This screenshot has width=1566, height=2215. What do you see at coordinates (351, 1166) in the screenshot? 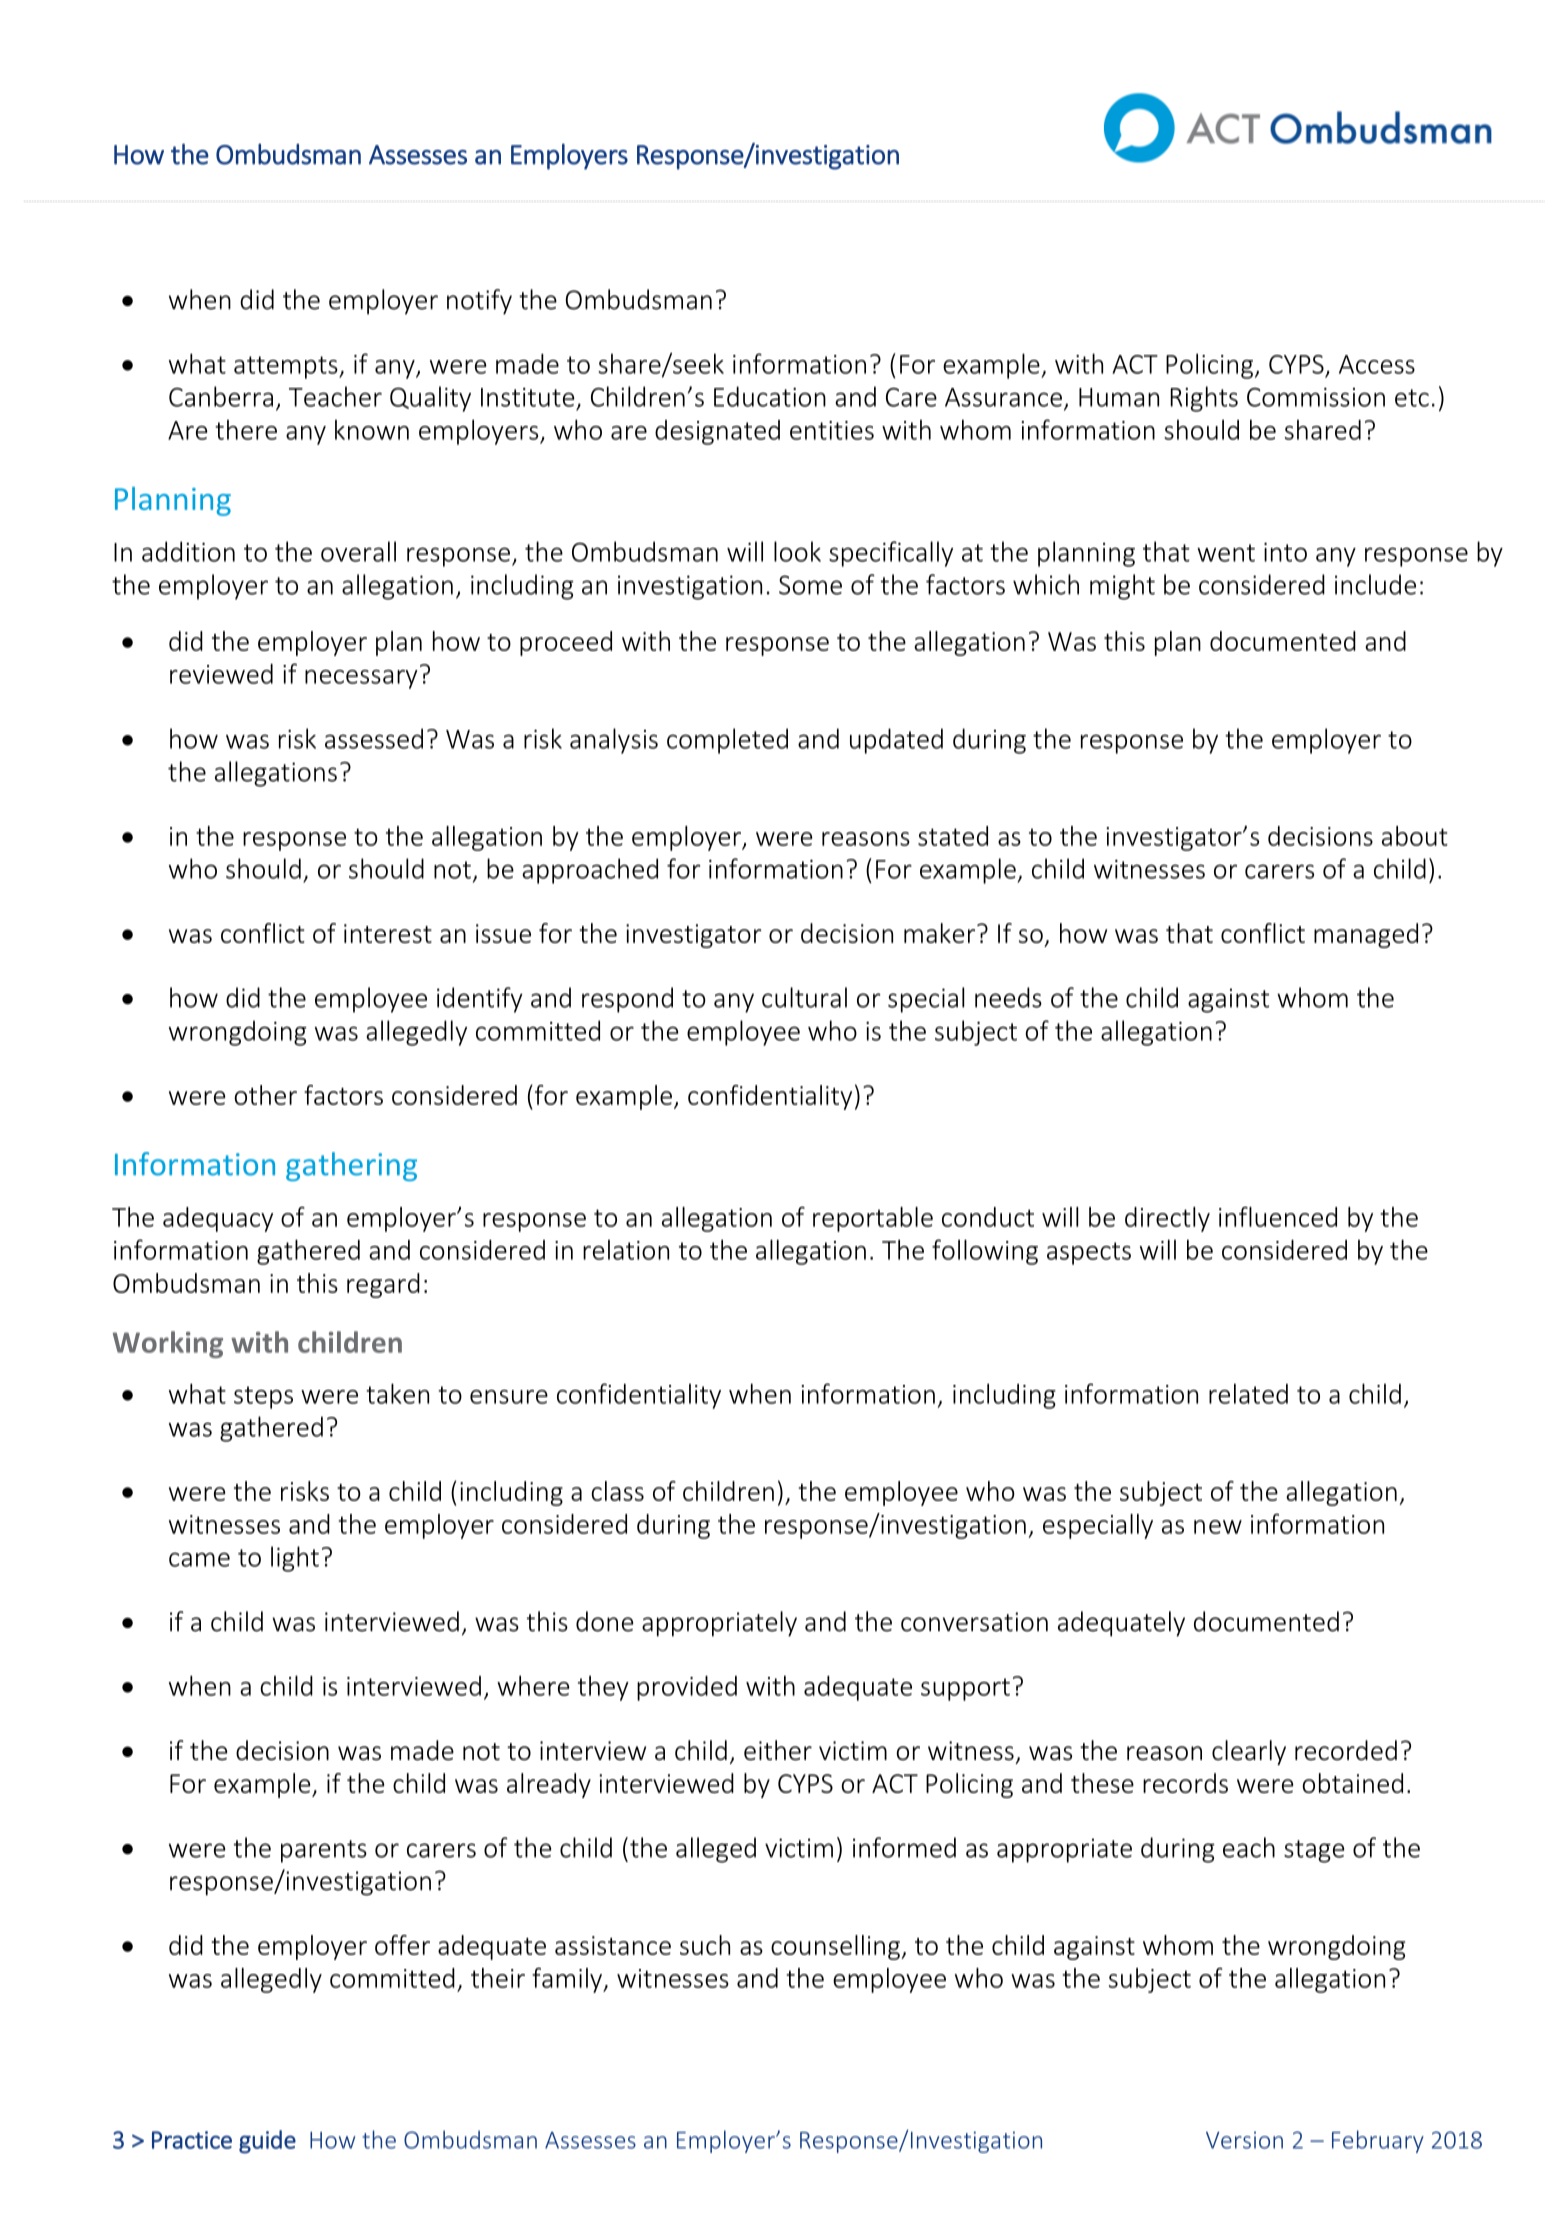
I see `gathering` at bounding box center [351, 1166].
